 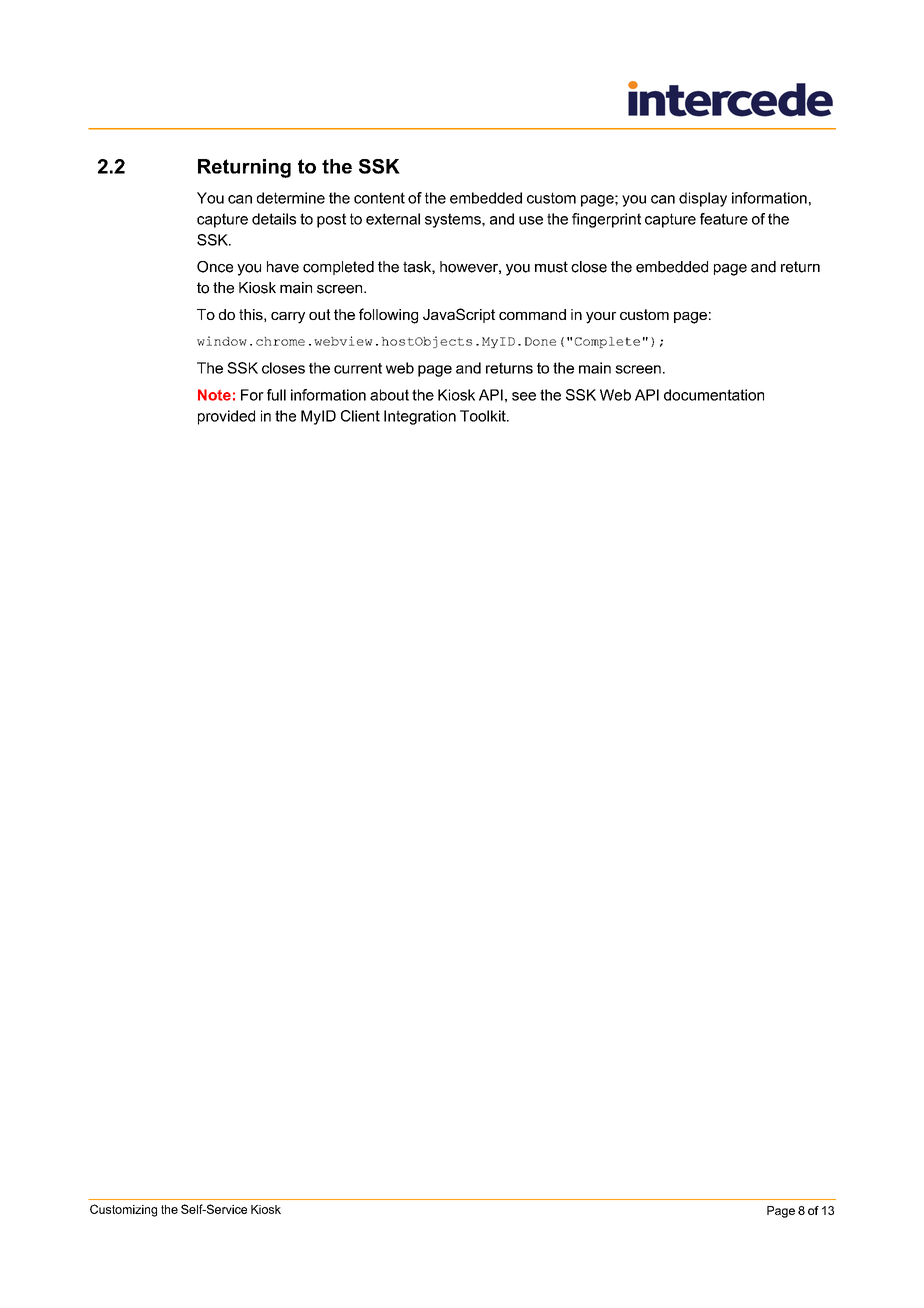 I want to click on have, so click(x=283, y=267).
